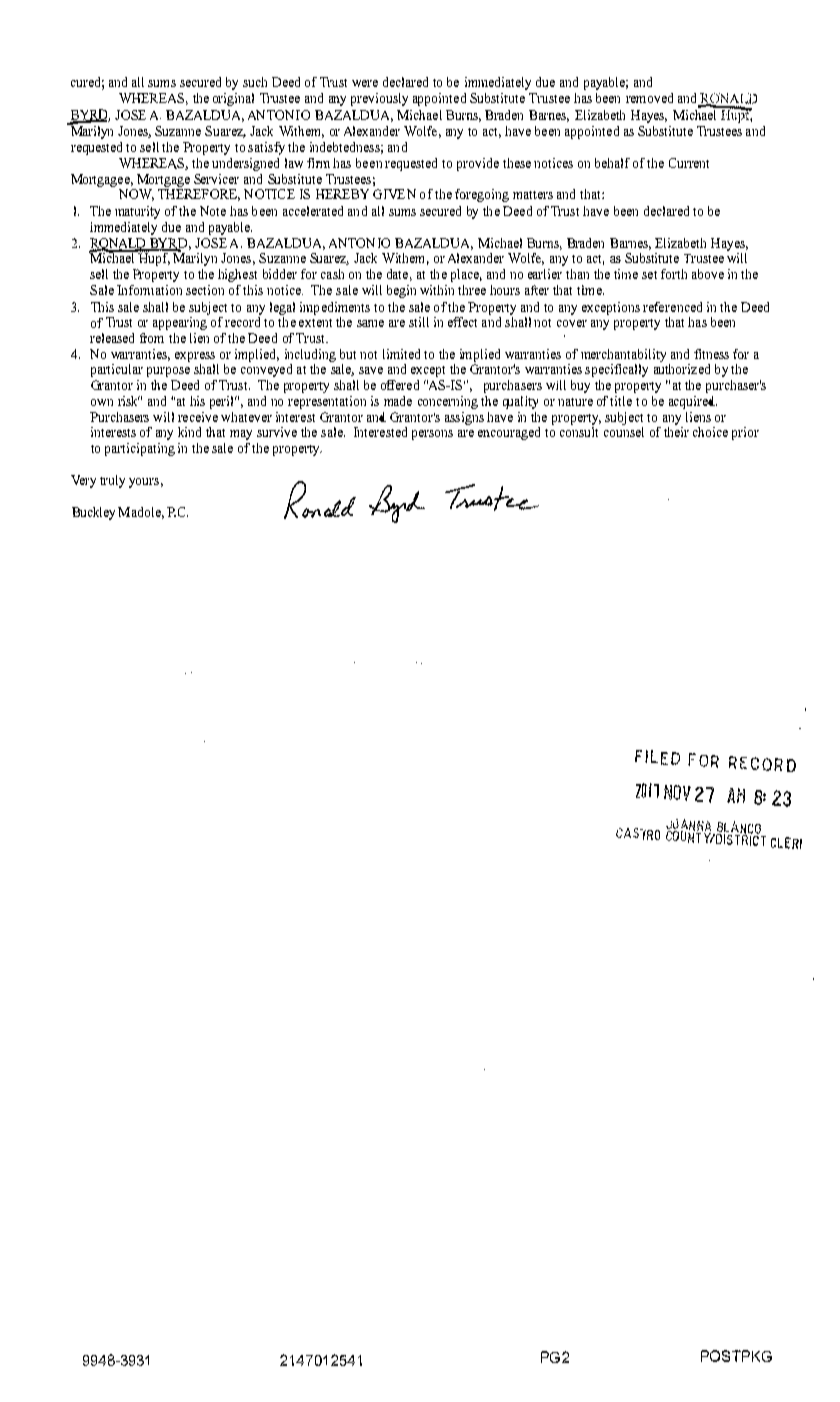 Image resolution: width=840 pixels, height=1402 pixels. What do you see at coordinates (693, 402) in the screenshot?
I see `acquired` at bounding box center [693, 402].
